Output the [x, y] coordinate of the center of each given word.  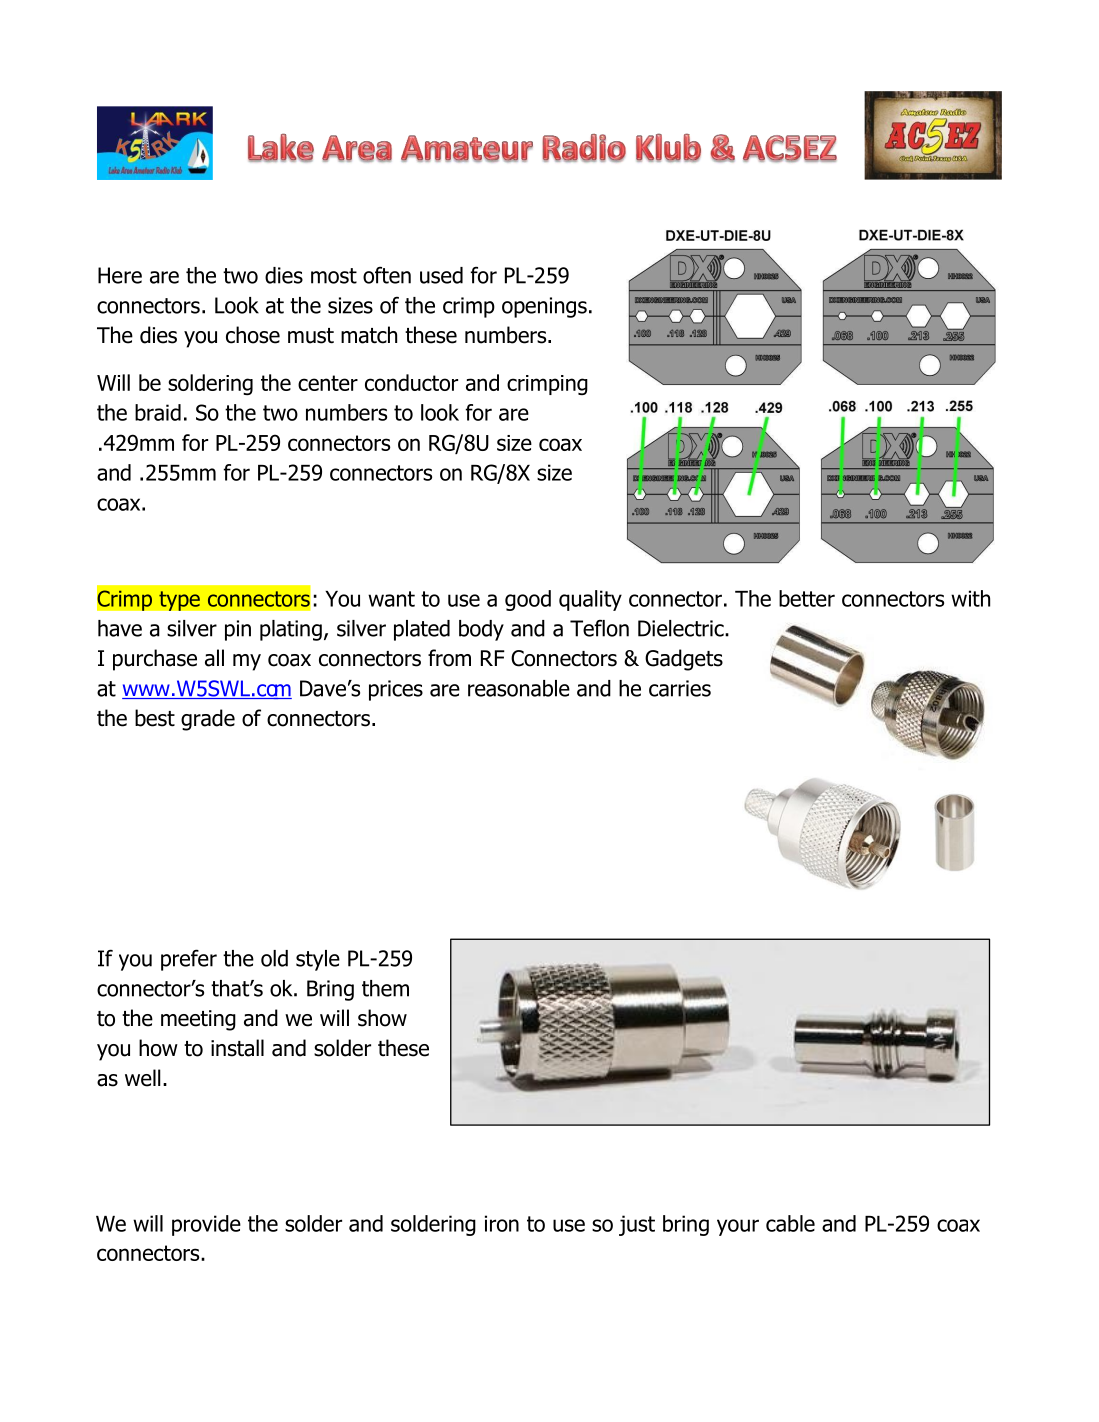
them [385, 988]
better [807, 598]
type [179, 601]
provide [206, 1225]
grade [208, 720]
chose [253, 335]
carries [680, 688]
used [441, 275]
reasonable [519, 688]
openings [544, 307]
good [528, 600]
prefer [189, 960]
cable [790, 1223]
